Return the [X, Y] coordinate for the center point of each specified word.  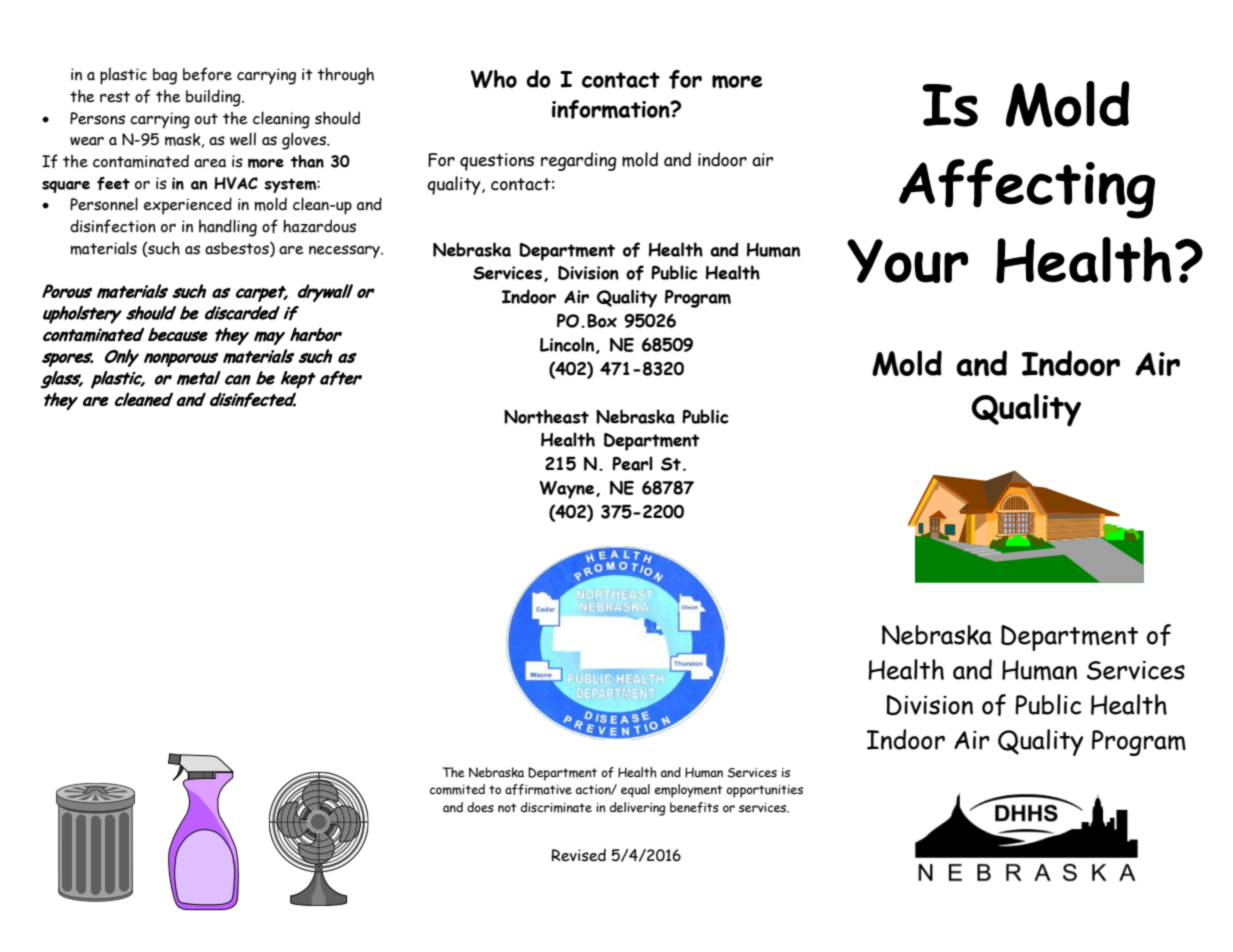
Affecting [1027, 189]
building [214, 98]
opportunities [764, 791]
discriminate [556, 807]
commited [457, 789]
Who [493, 79]
